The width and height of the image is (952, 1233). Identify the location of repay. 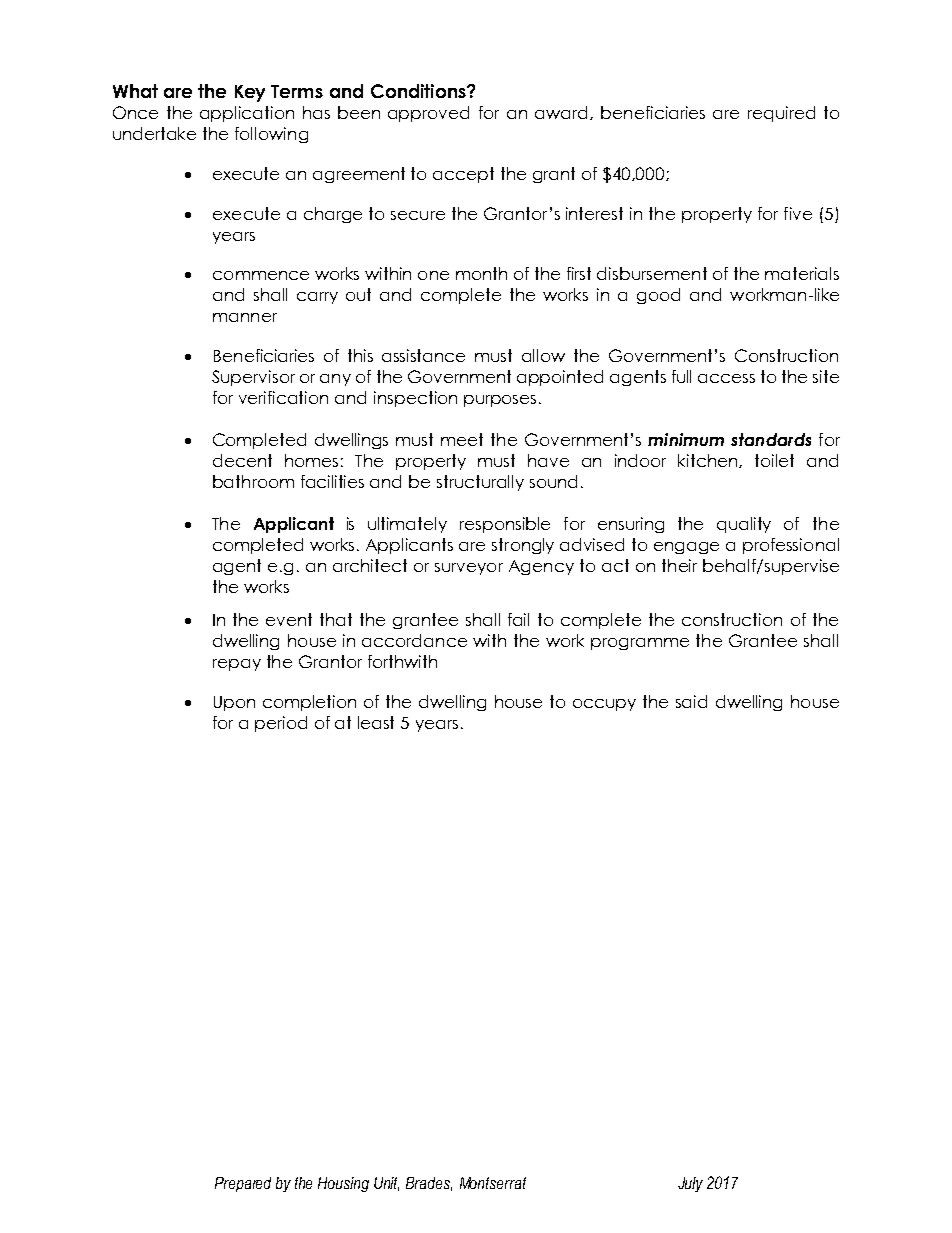
(237, 665).
